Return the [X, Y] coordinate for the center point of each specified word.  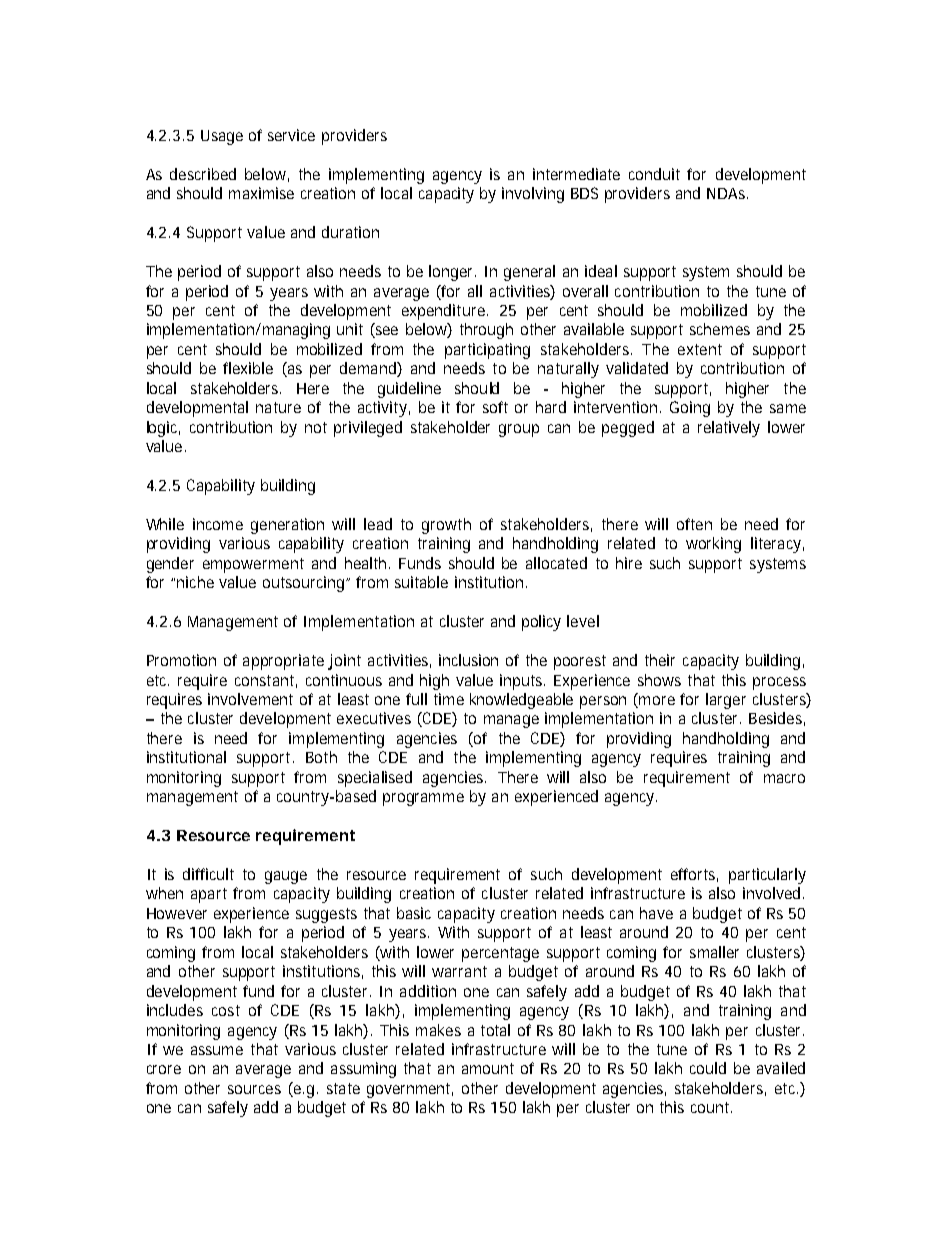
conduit [654, 174]
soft [495, 407]
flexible [248, 368]
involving [533, 195]
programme [423, 799]
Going [690, 409]
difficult [208, 874]
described [203, 174]
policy [541, 623]
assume [217, 1050]
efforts [694, 875]
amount [488, 1068]
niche [195, 582]
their [660, 660]
